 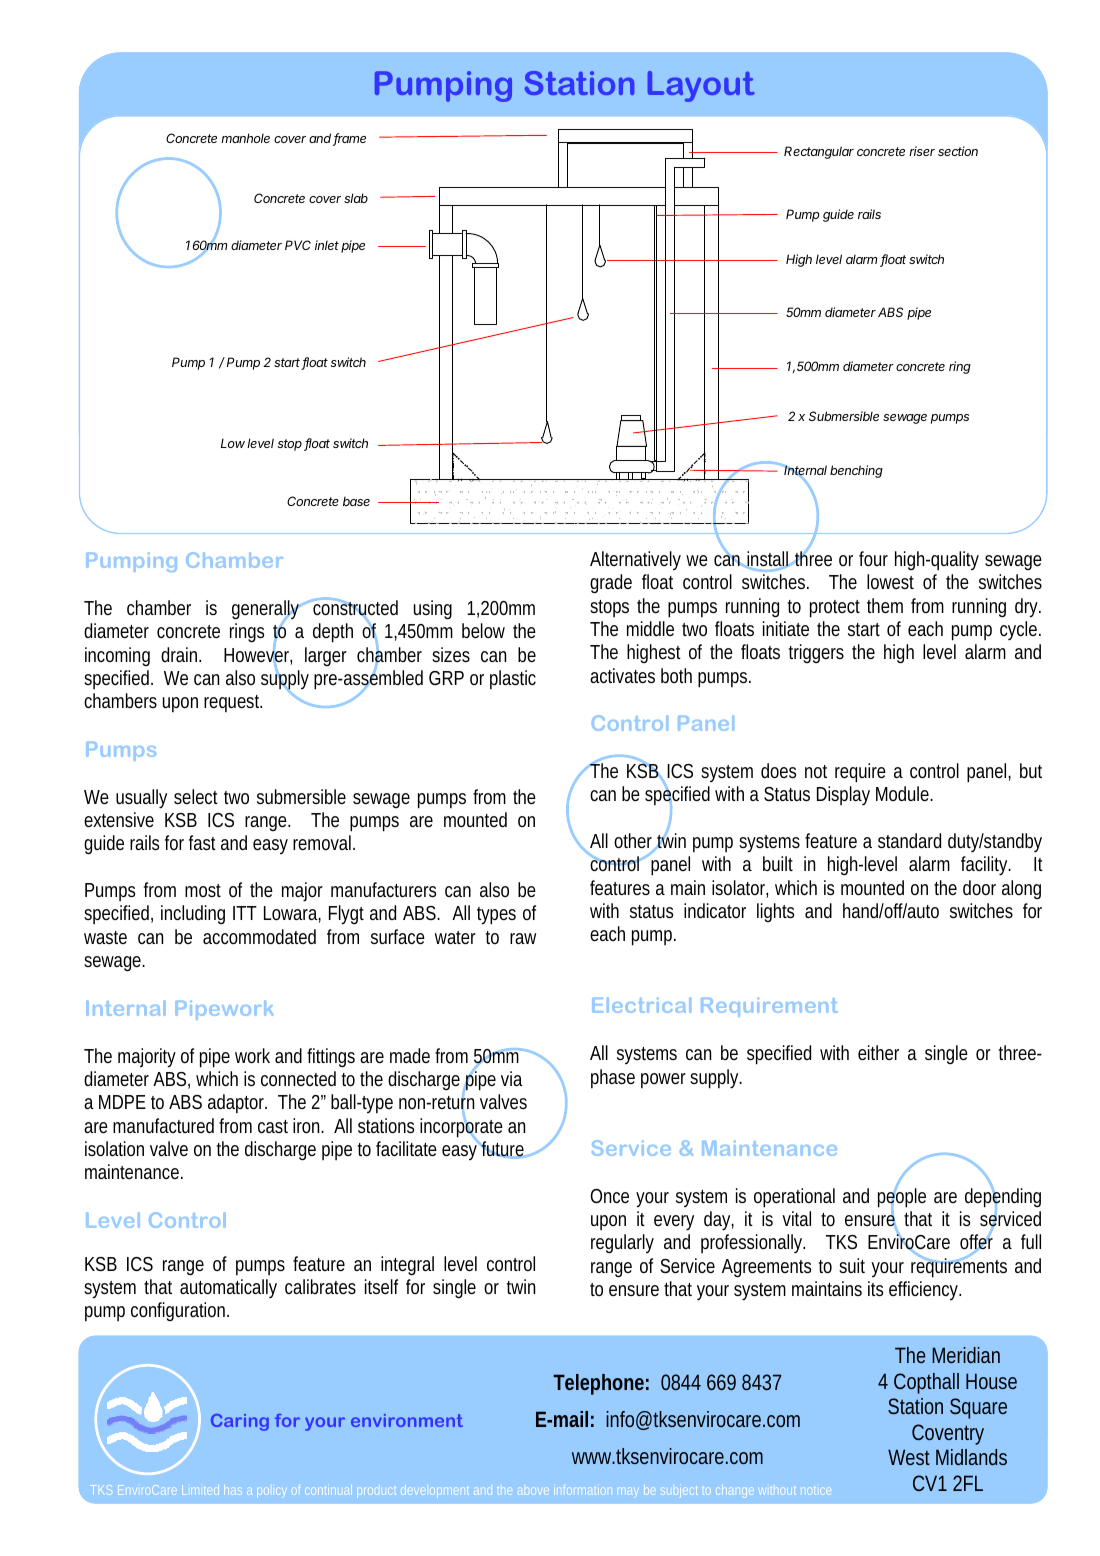 I want to click on manufactured, so click(x=163, y=1125).
